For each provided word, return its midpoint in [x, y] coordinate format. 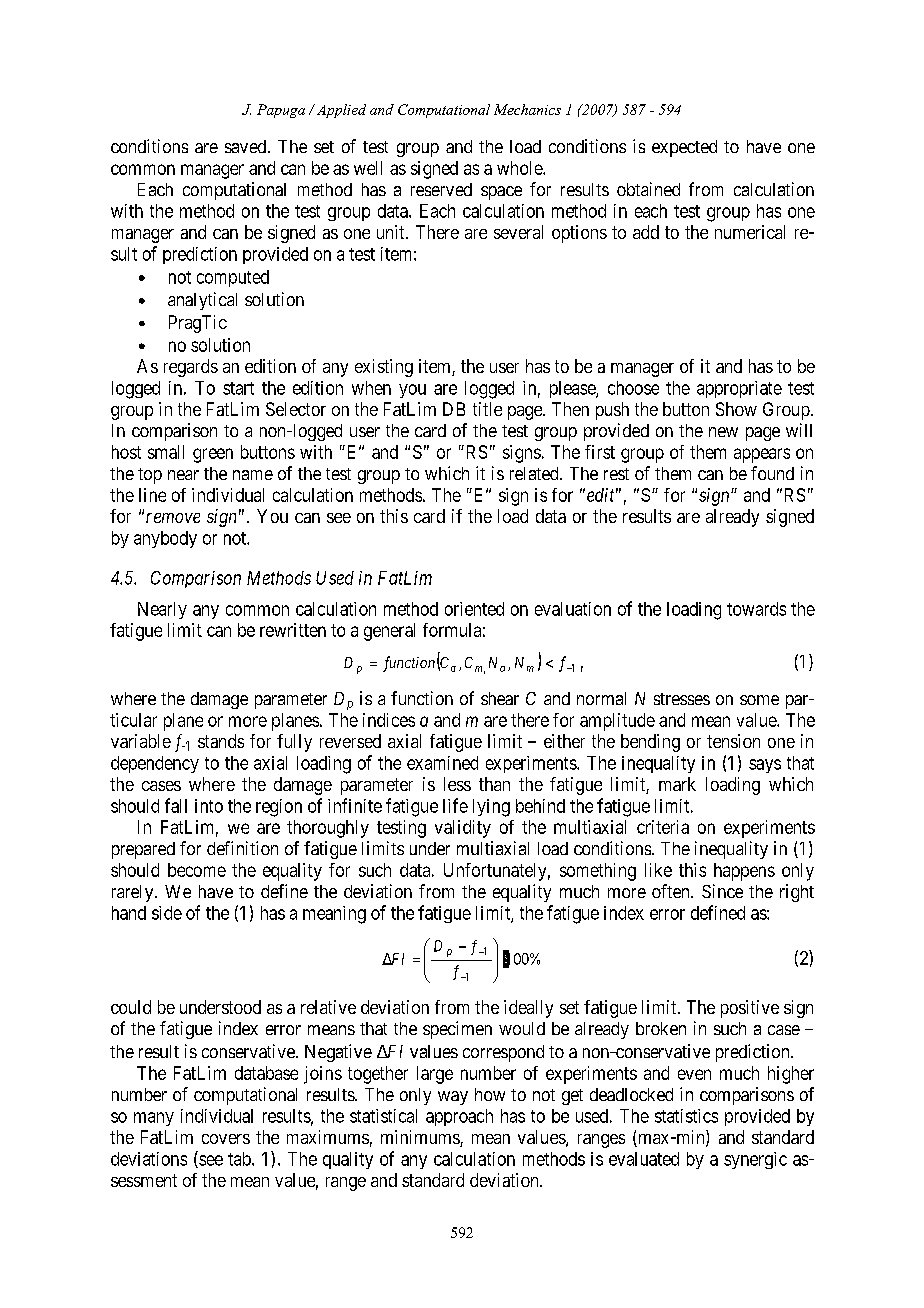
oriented [474, 609]
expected [684, 148]
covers [226, 1139]
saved [245, 146]
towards [756, 609]
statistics [686, 1116]
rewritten [293, 630]
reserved [441, 189]
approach [459, 1117]
